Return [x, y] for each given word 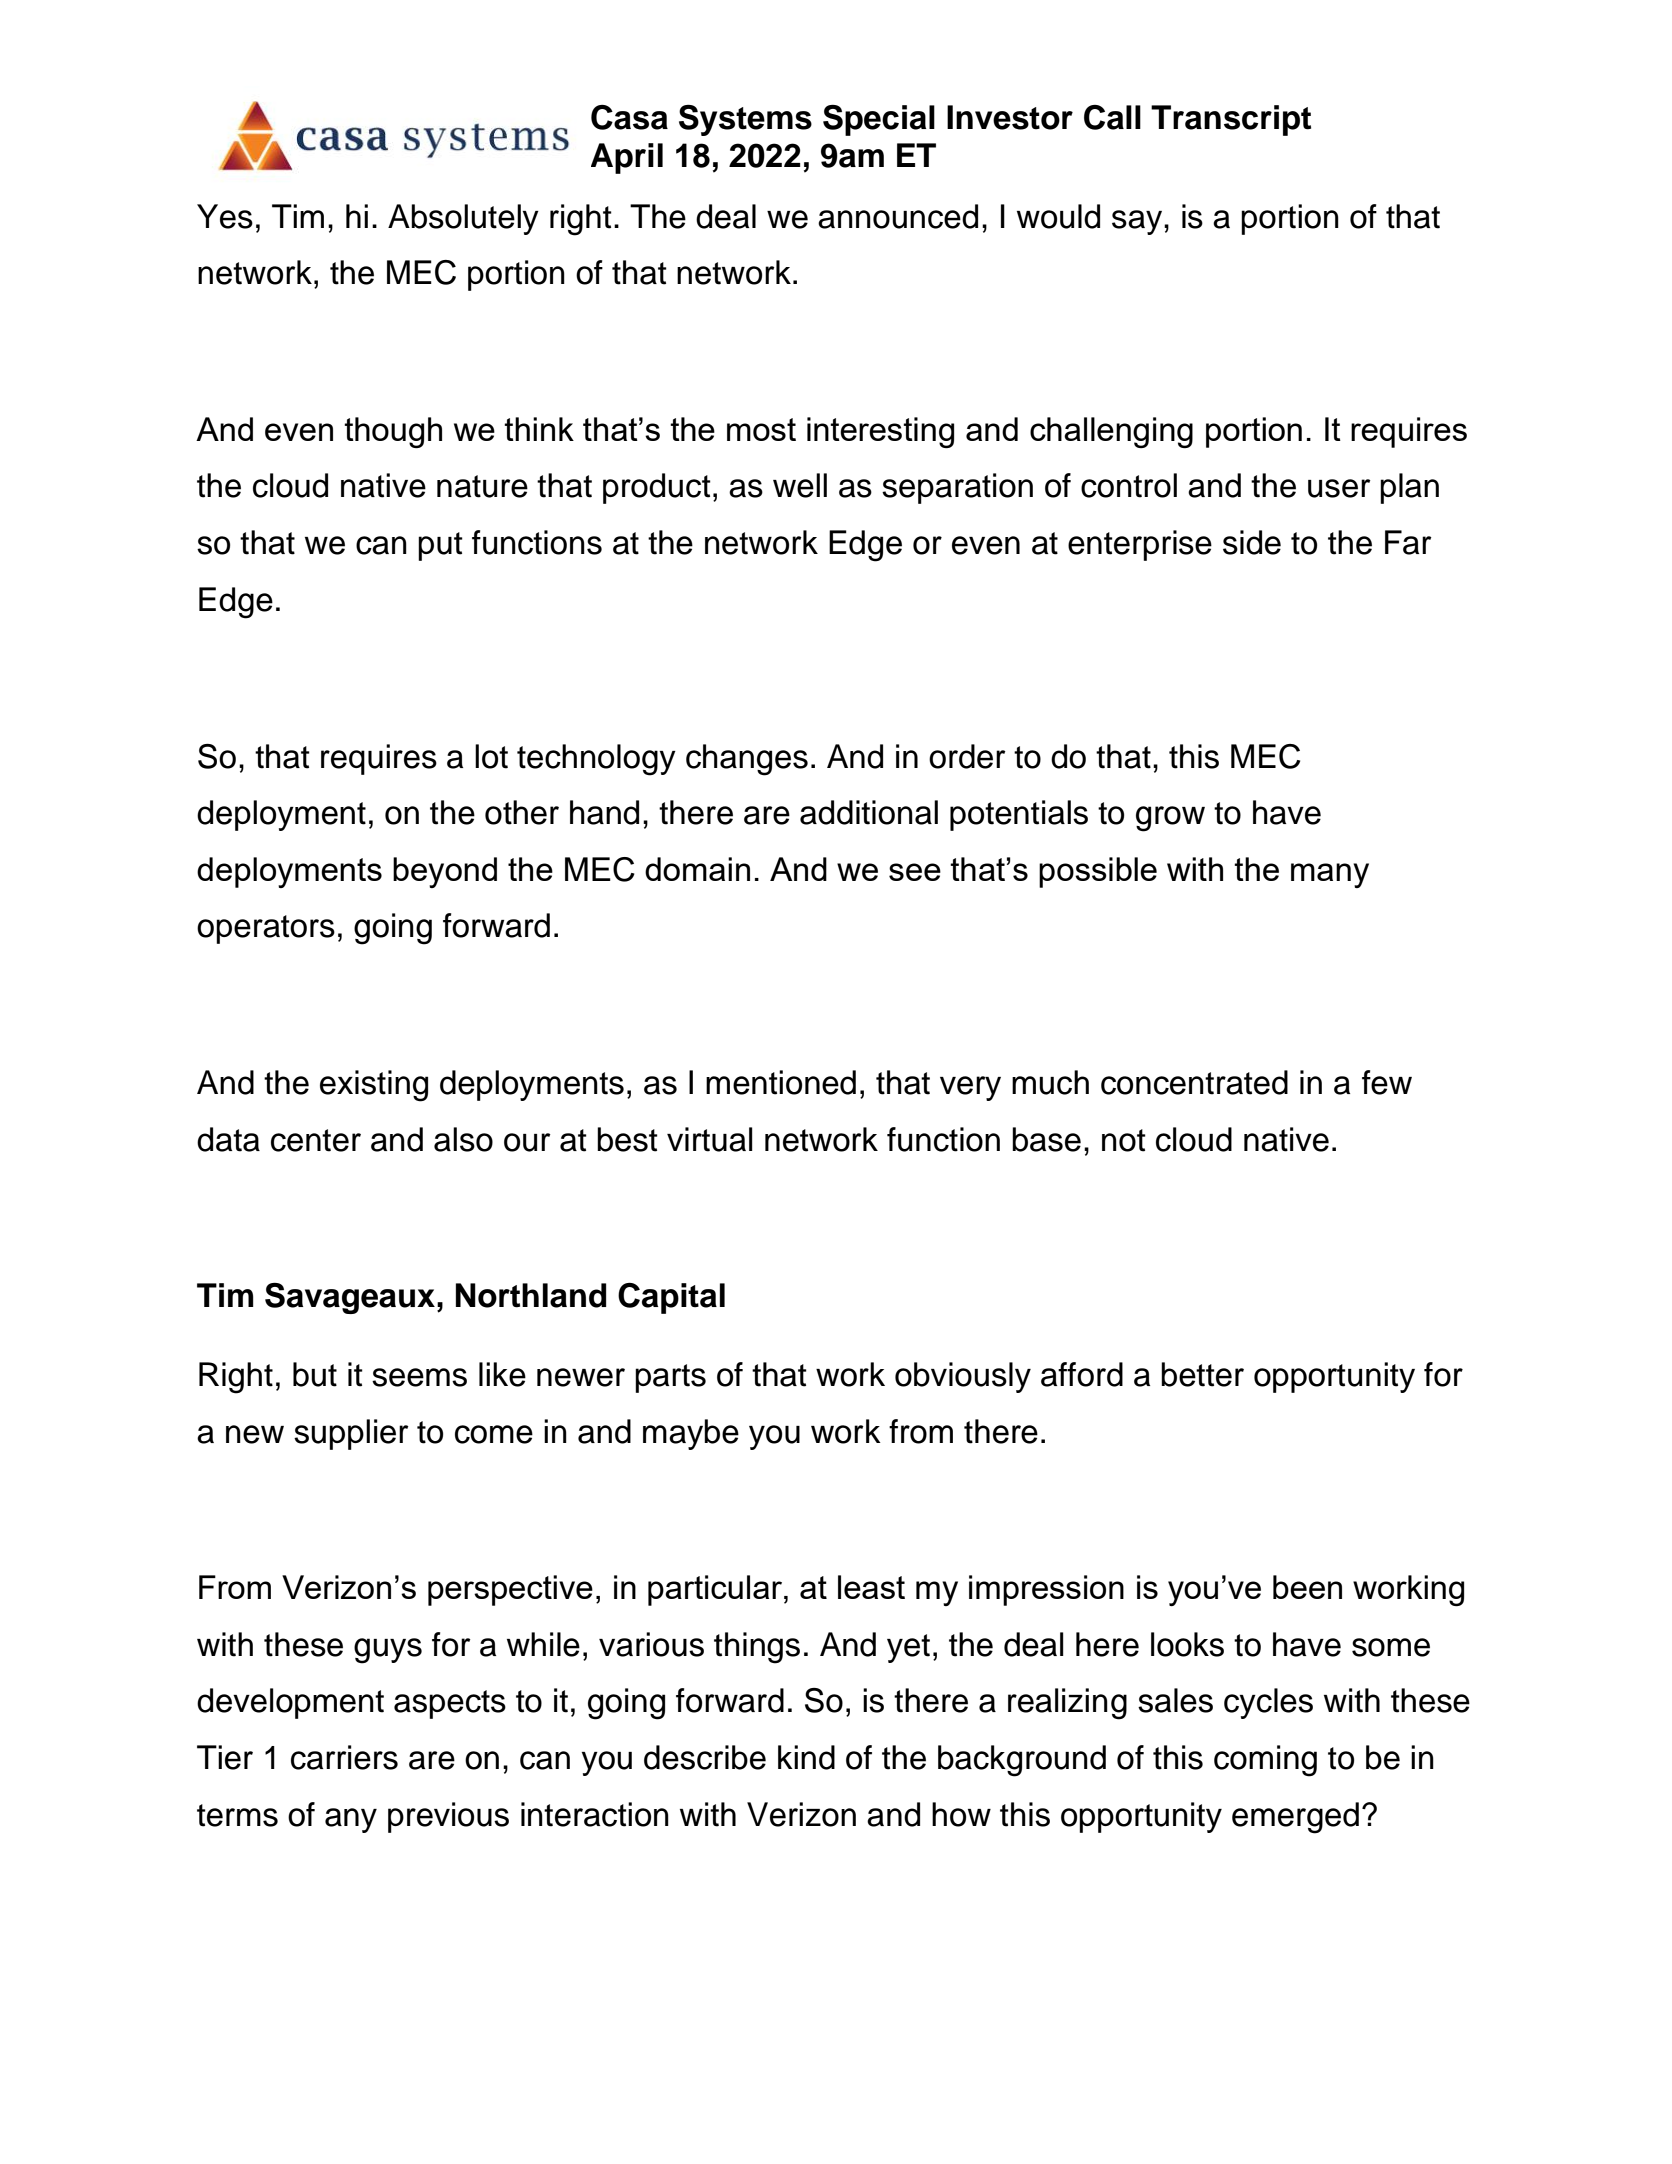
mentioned [781, 1082]
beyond [445, 872]
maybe [691, 1434]
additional [869, 812]
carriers [344, 1757]
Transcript [1231, 120]
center [316, 1140]
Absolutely [463, 219]
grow [1170, 819]
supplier [351, 1434]
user [1339, 488]
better [1202, 1374]
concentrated [1194, 1082]
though [393, 432]
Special [879, 120]
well [800, 485]
